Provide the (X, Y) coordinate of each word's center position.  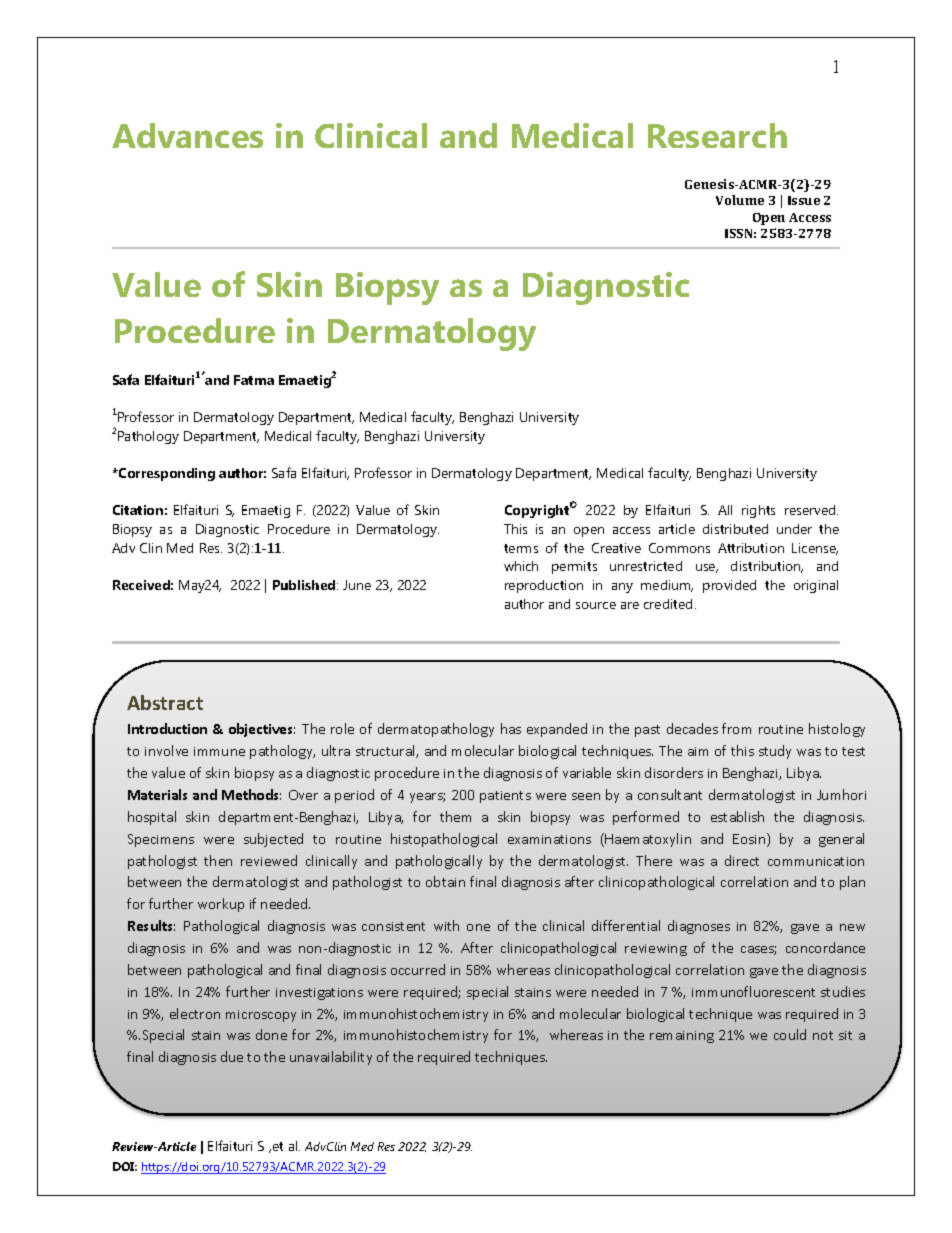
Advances (187, 135)
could (790, 1034)
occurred (418, 969)
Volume (740, 200)
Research (717, 135)
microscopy (261, 1016)
